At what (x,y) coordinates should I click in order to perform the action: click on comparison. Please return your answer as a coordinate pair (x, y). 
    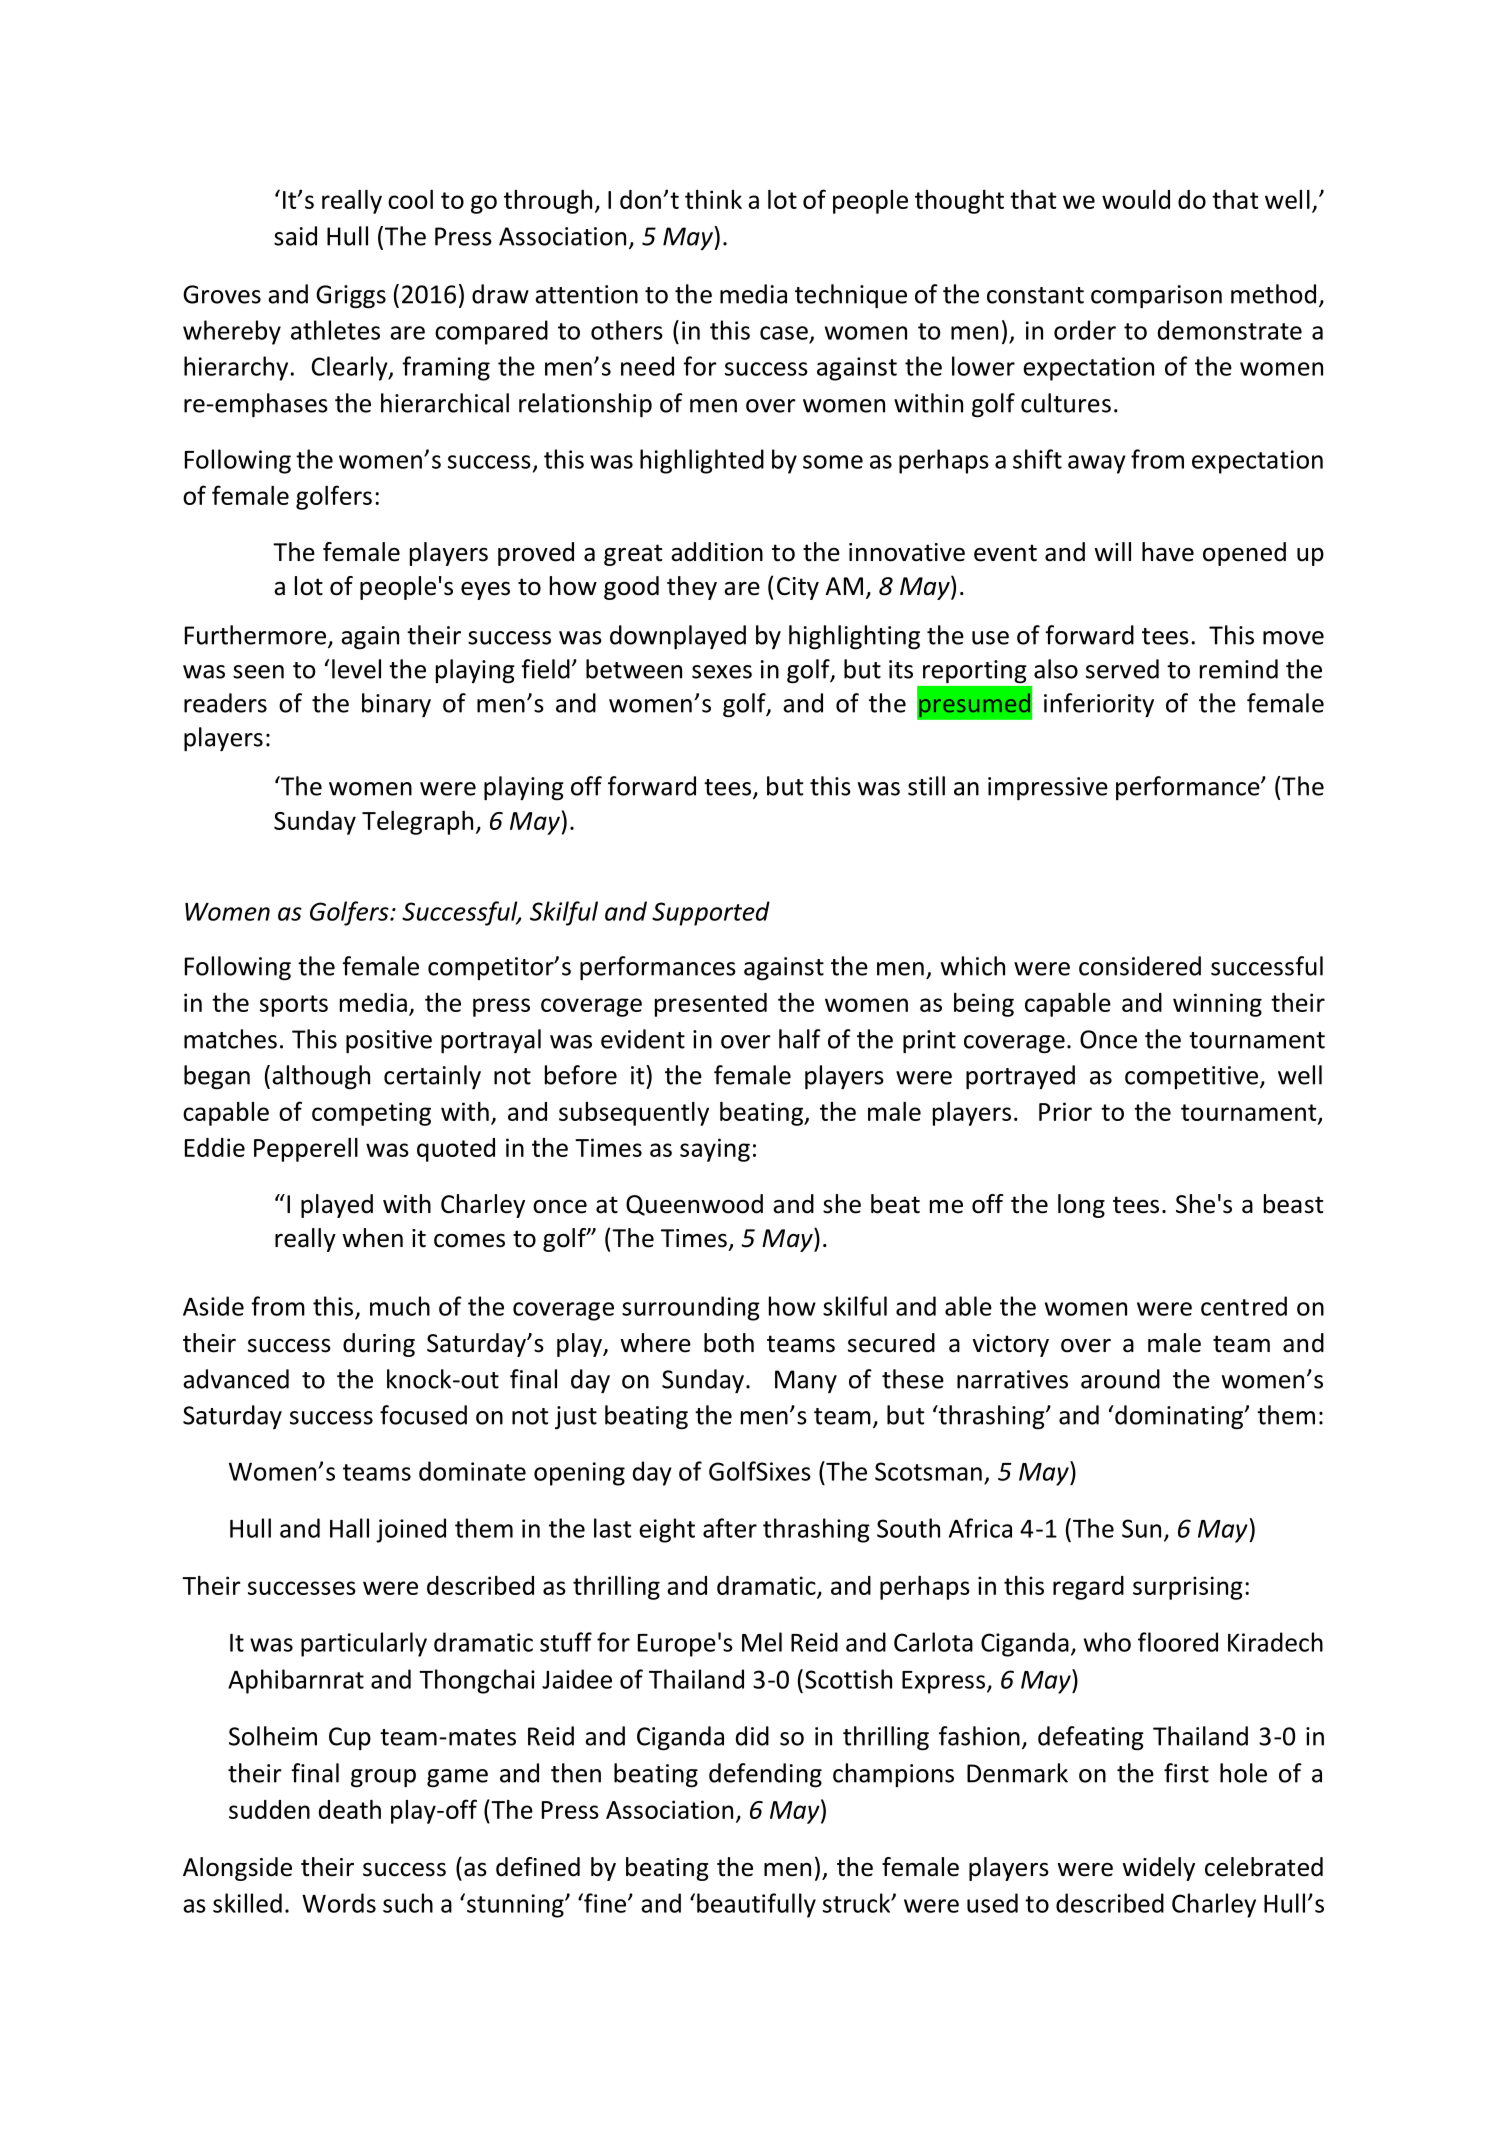
    Looking at the image, I should click on (1156, 297).
